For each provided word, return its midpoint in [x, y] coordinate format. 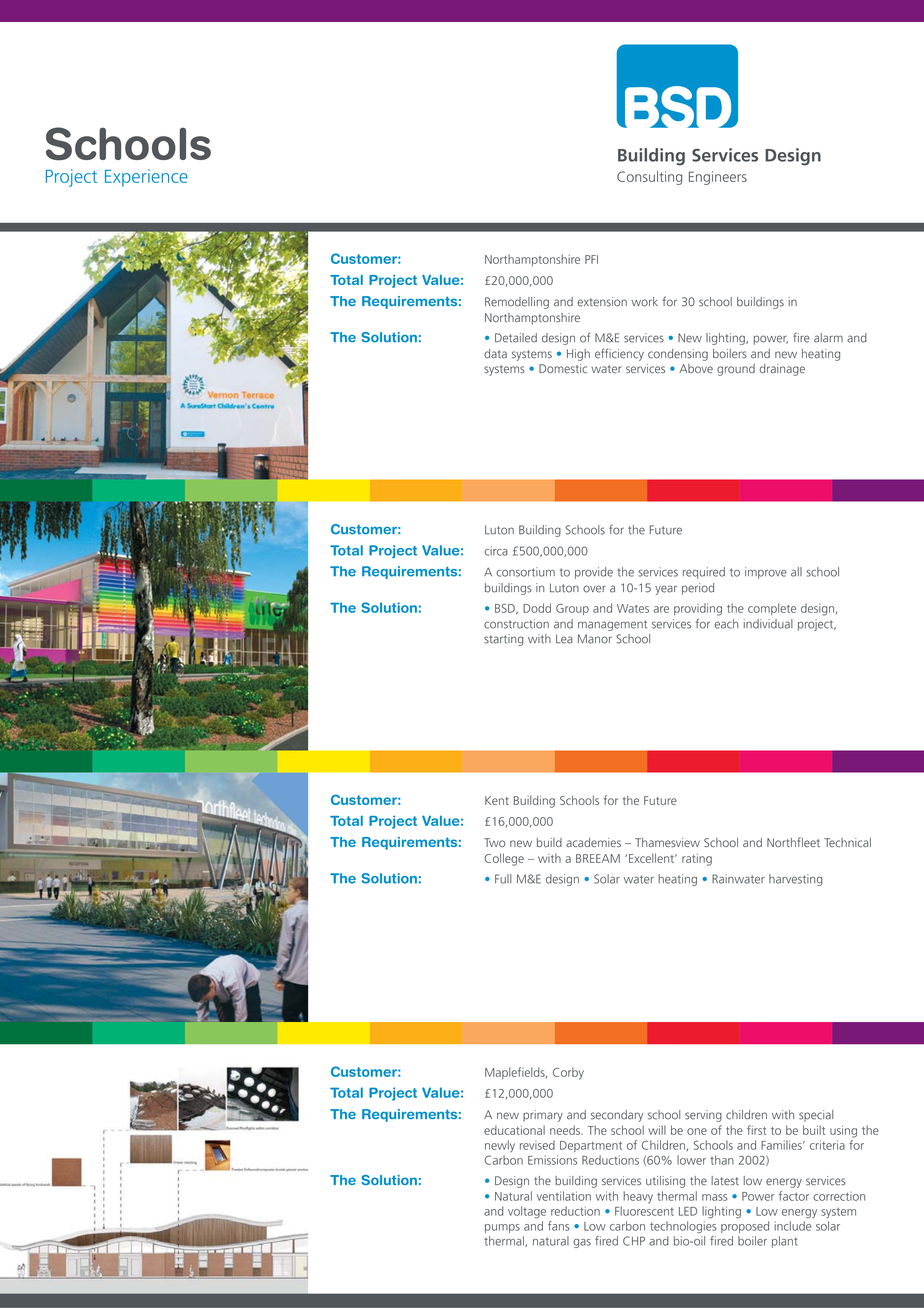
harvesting [795, 880]
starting [503, 640]
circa [496, 551]
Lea [564, 639]
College [504, 859]
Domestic [563, 368]
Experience [146, 178]
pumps [502, 1228]
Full [503, 879]
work [644, 302]
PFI [591, 259]
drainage [782, 370]
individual [768, 624]
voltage [527, 1212]
